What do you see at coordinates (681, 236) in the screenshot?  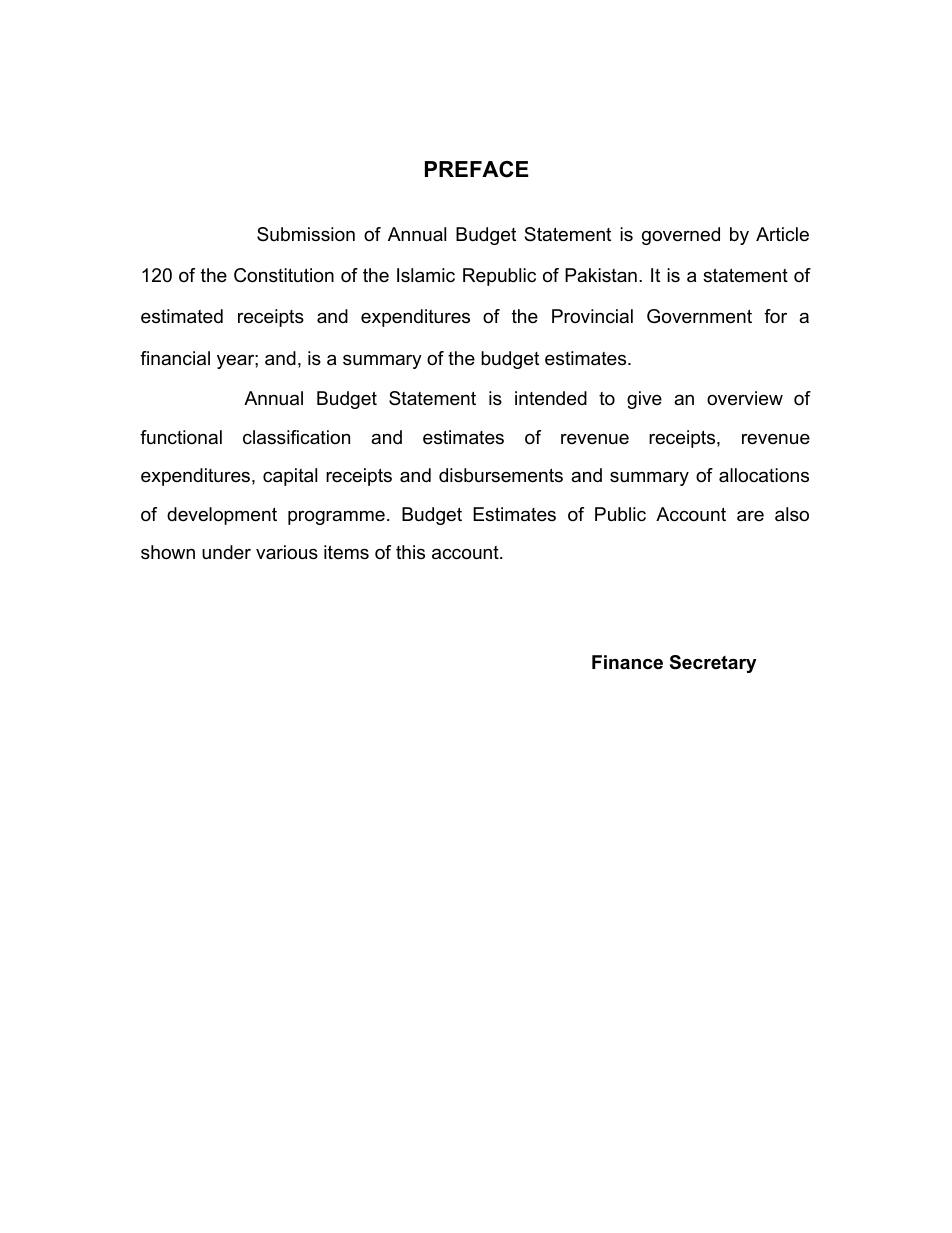 I see `governed` at bounding box center [681, 236].
